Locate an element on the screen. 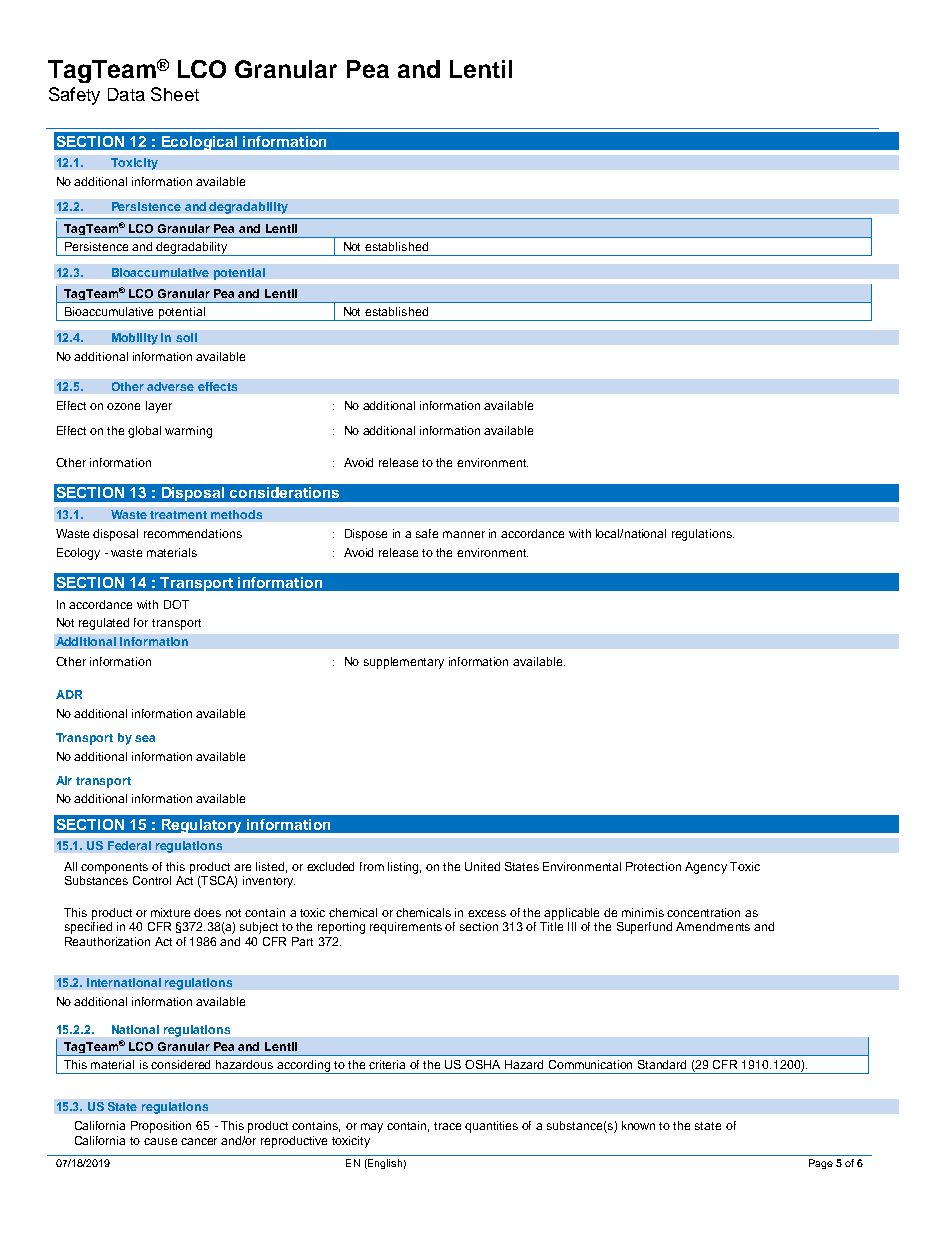  known is located at coordinates (638, 1125).
